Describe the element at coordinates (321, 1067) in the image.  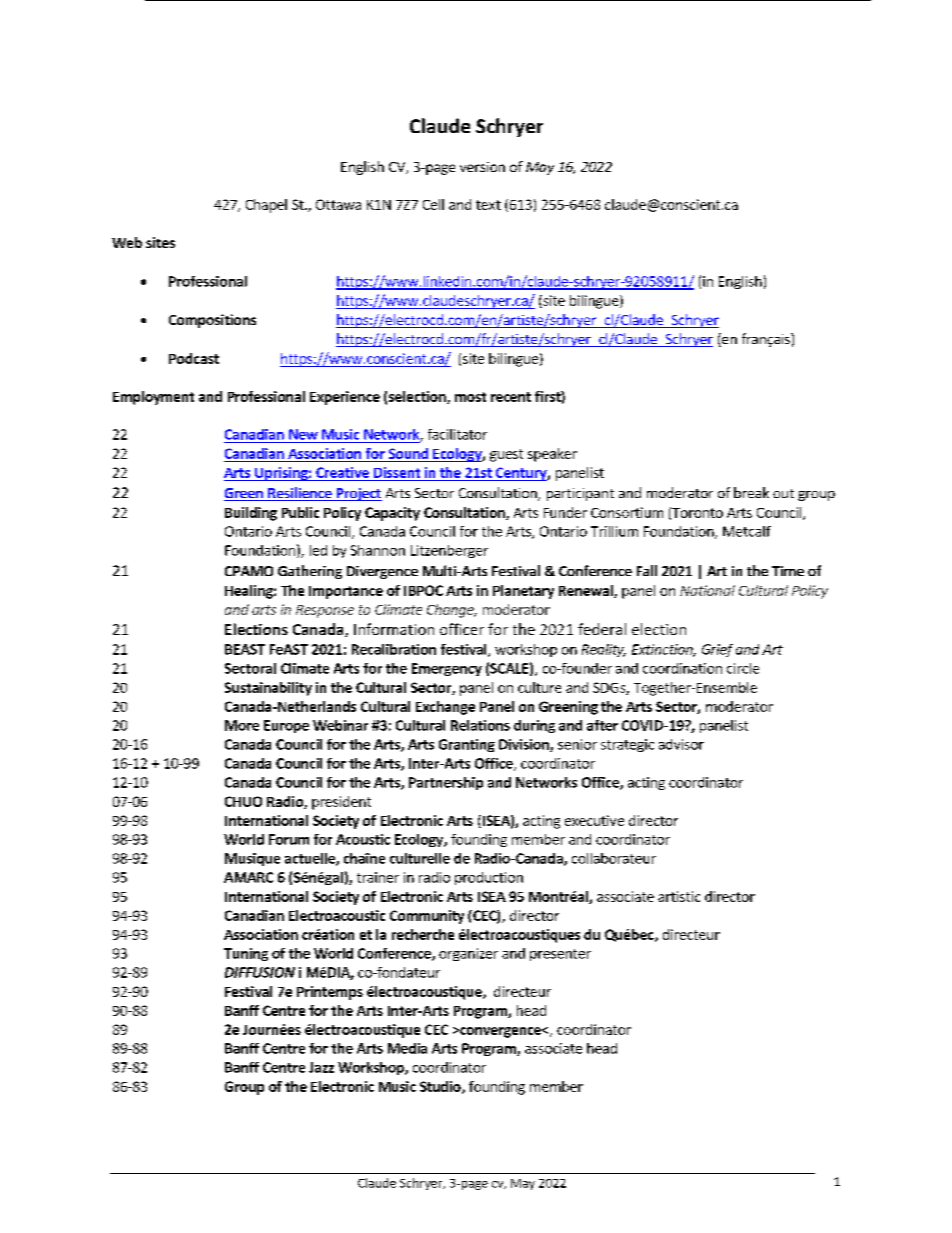
I see `Jazz` at that location.
